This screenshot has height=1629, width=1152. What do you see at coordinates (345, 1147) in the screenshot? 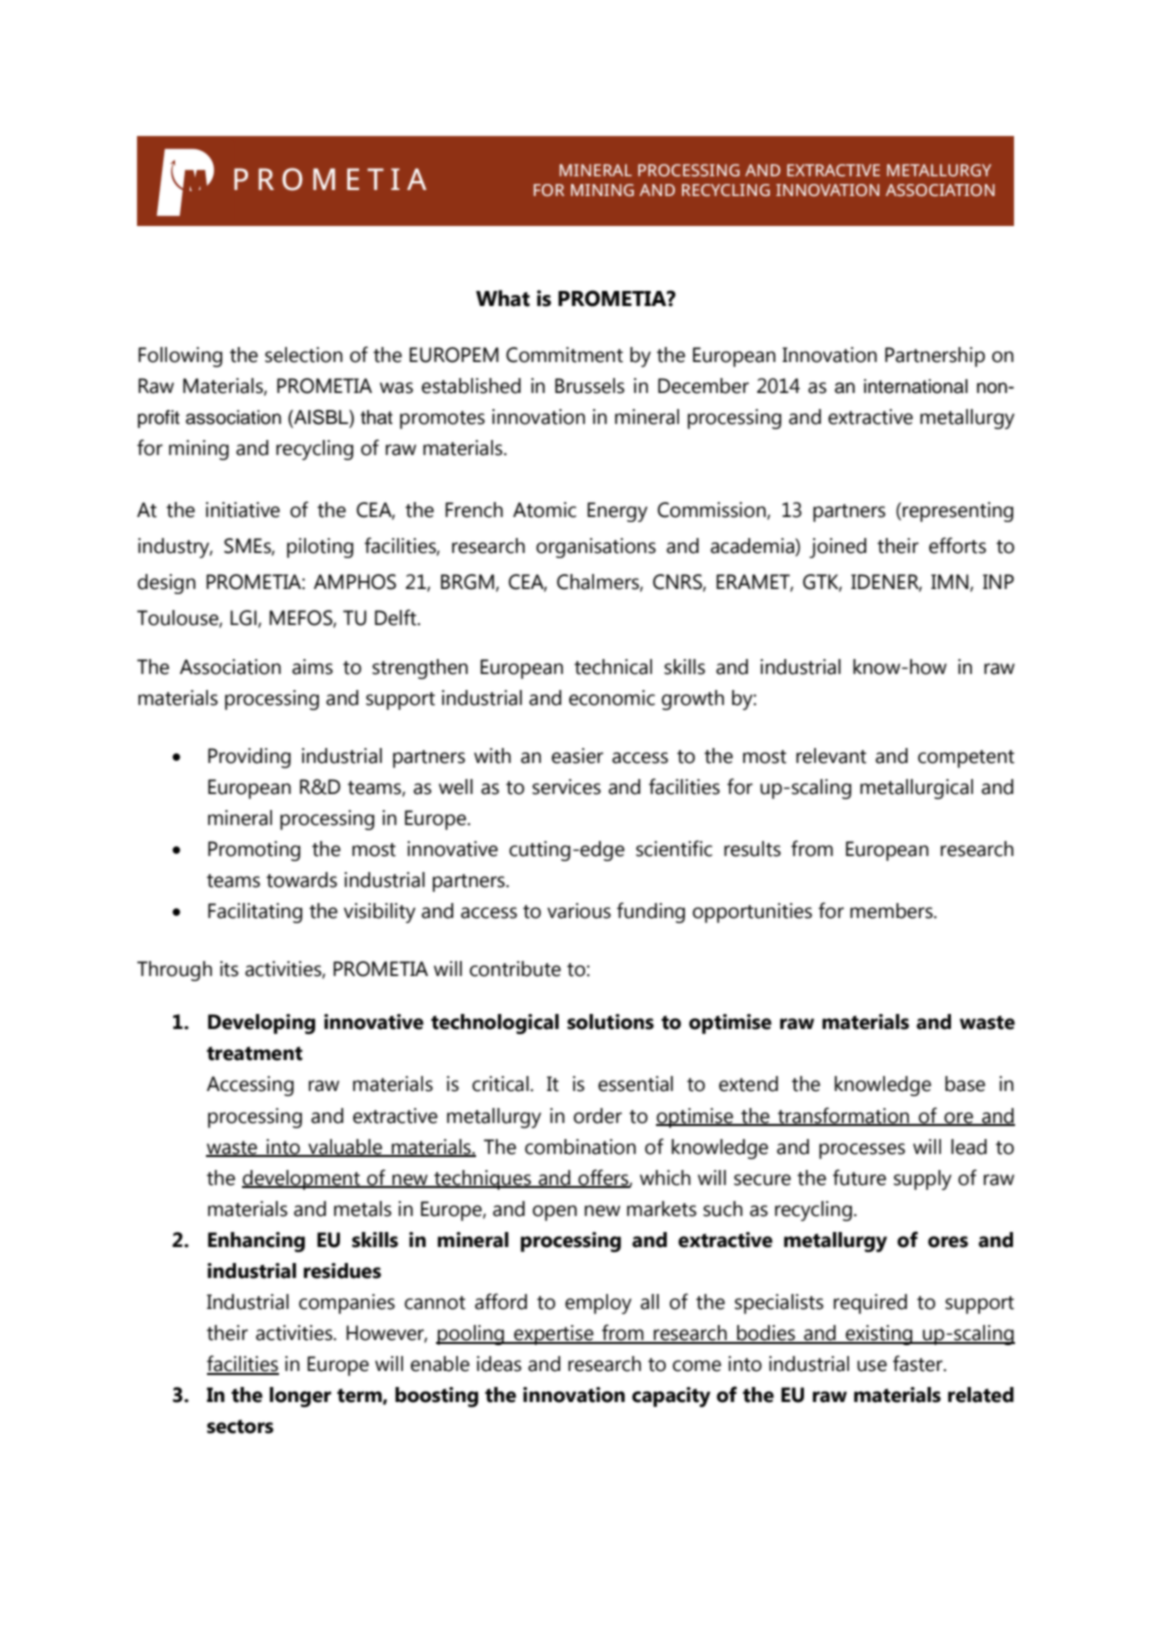
I see `valuable` at bounding box center [345, 1147].
